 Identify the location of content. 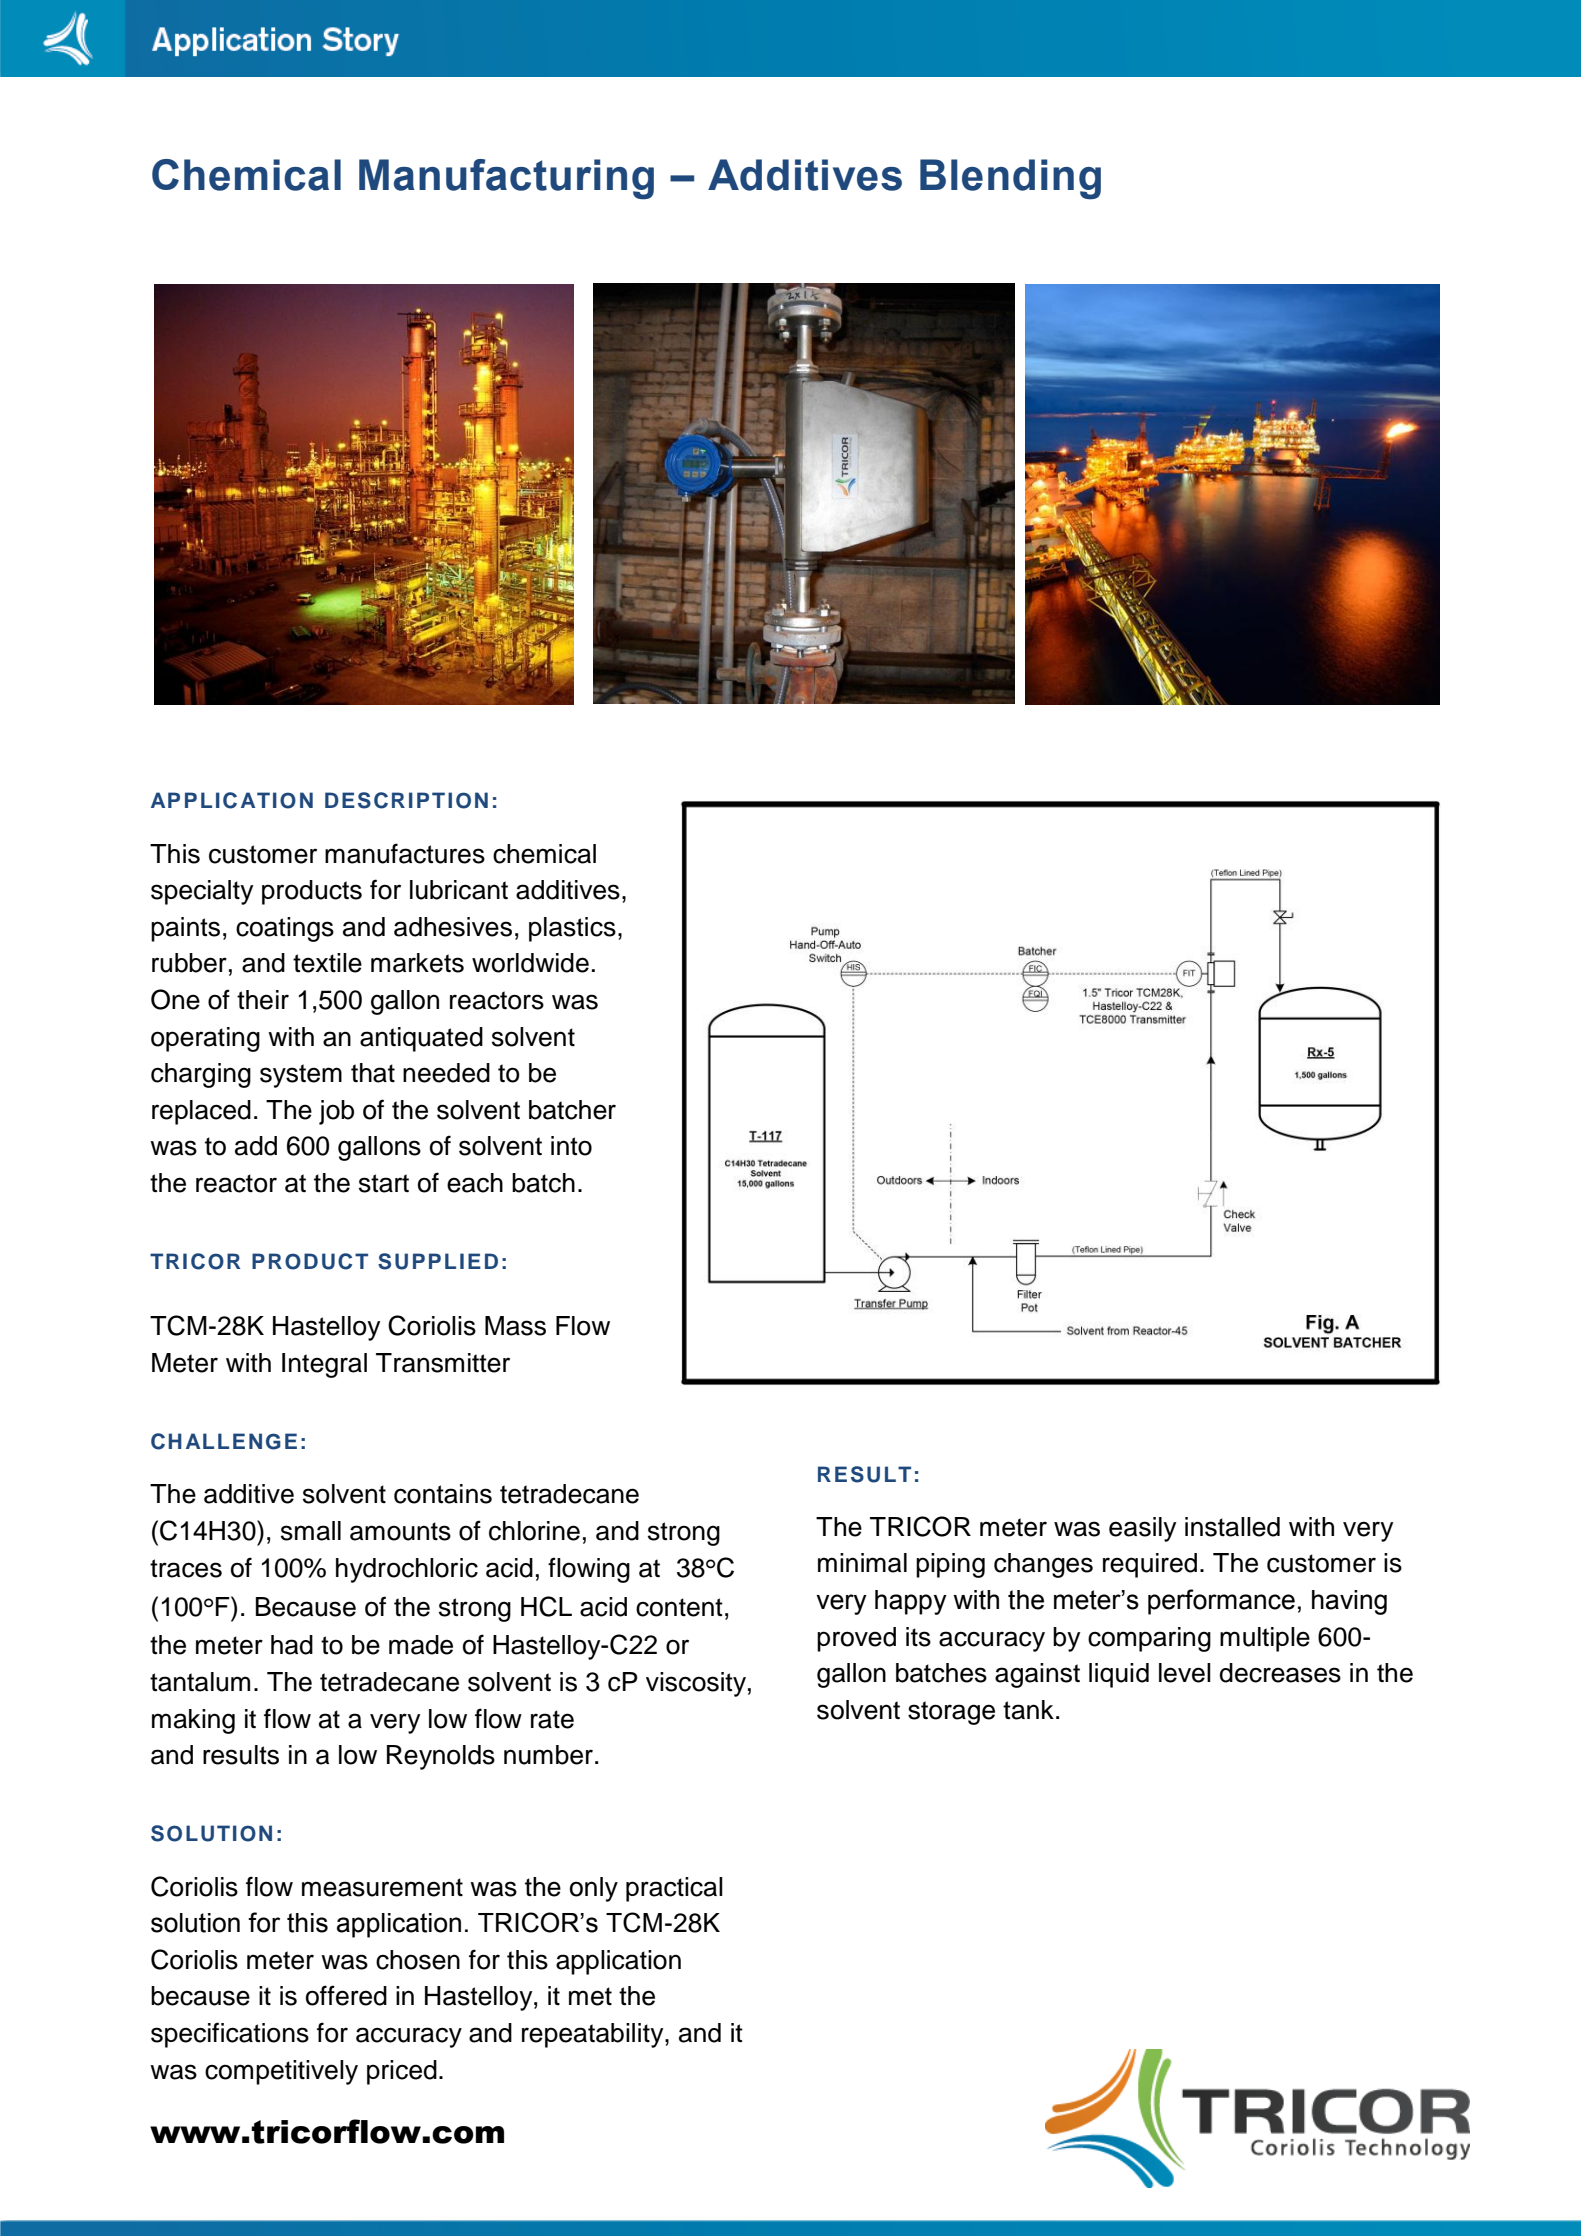
(679, 1607).
